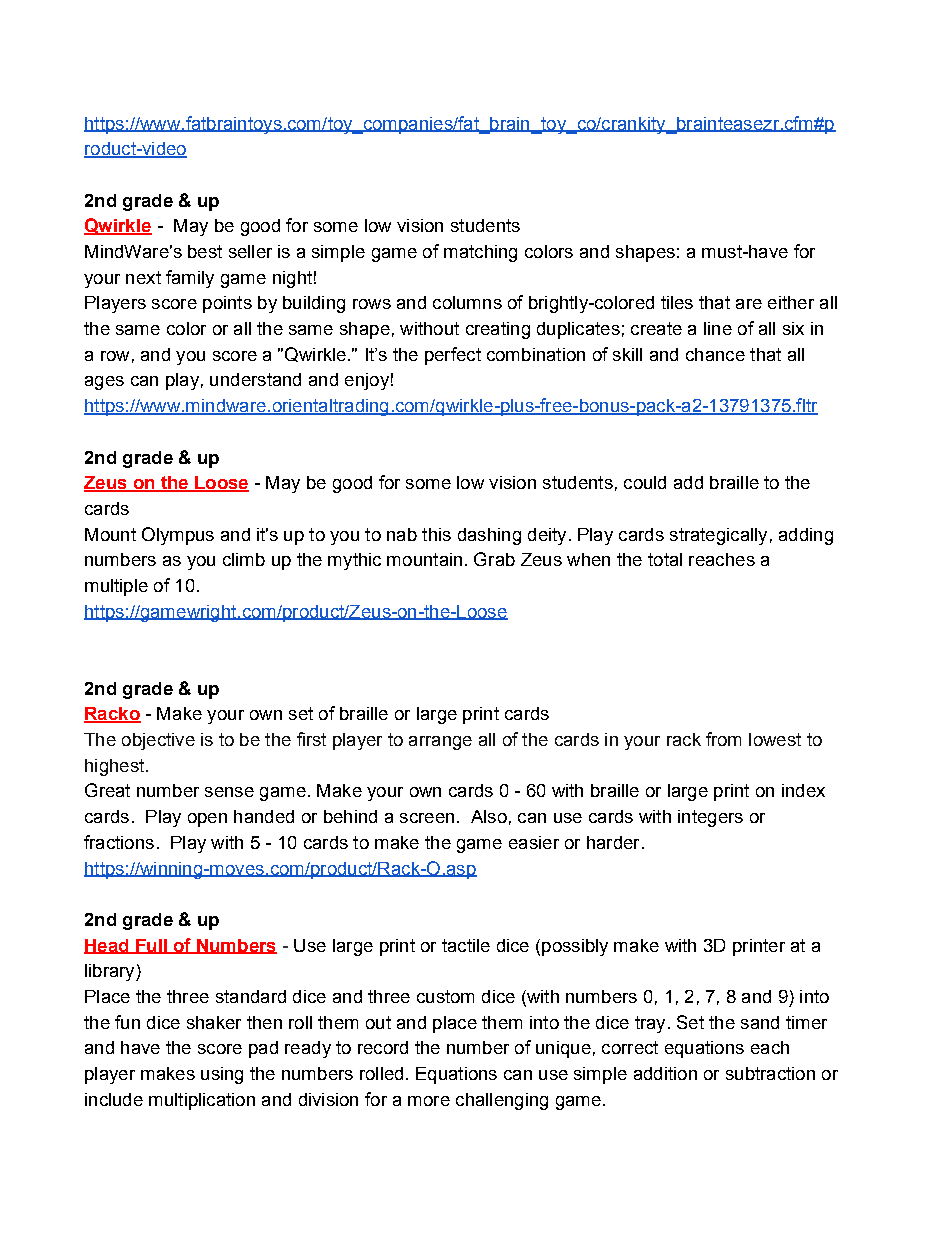 This image has width=952, height=1233. I want to click on tiles, so click(677, 302).
